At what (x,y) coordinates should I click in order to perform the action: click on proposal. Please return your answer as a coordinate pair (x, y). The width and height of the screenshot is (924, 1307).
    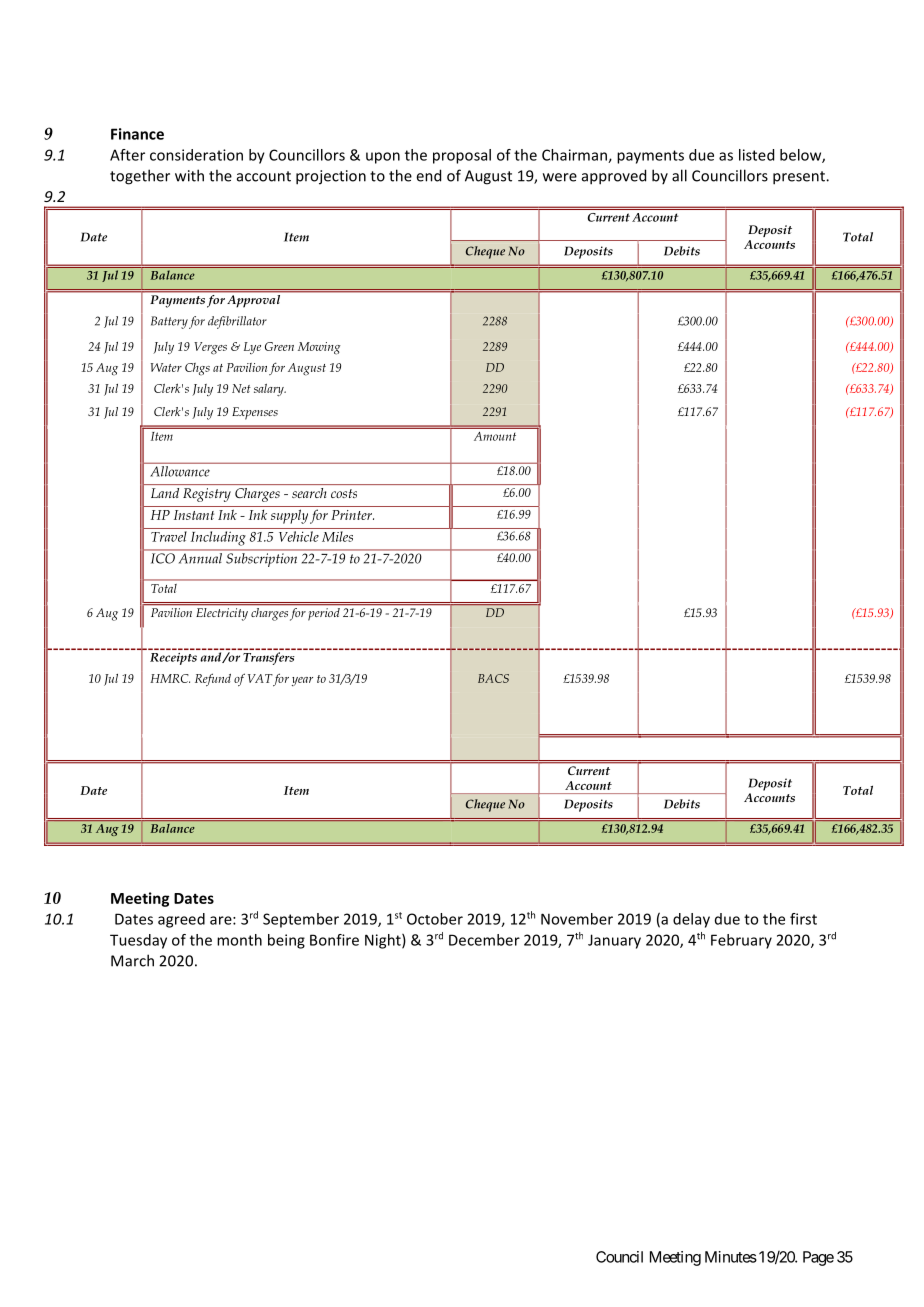
    Looking at the image, I should click on (462, 156).
